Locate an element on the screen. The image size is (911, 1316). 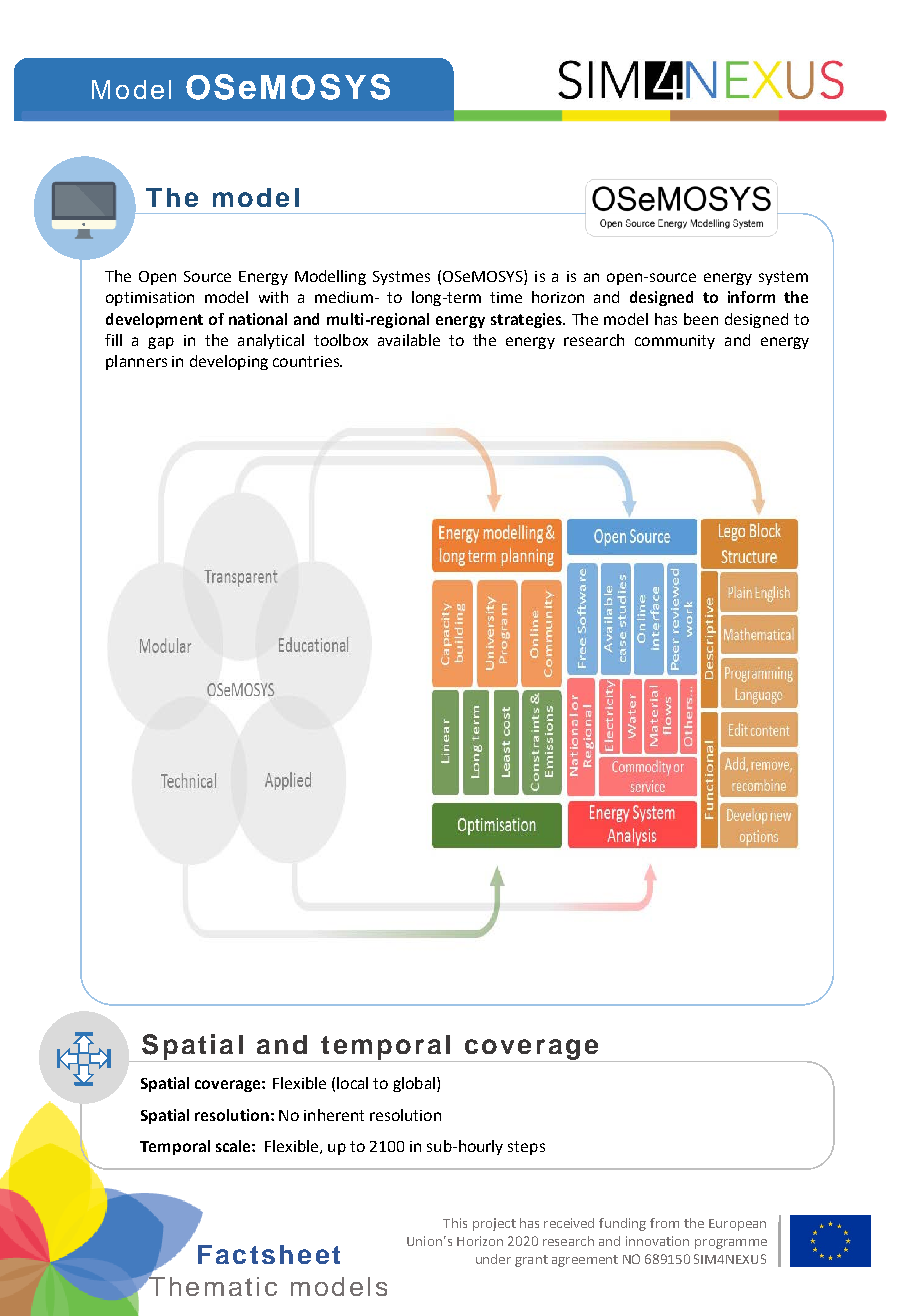
local is located at coordinates (352, 1083).
